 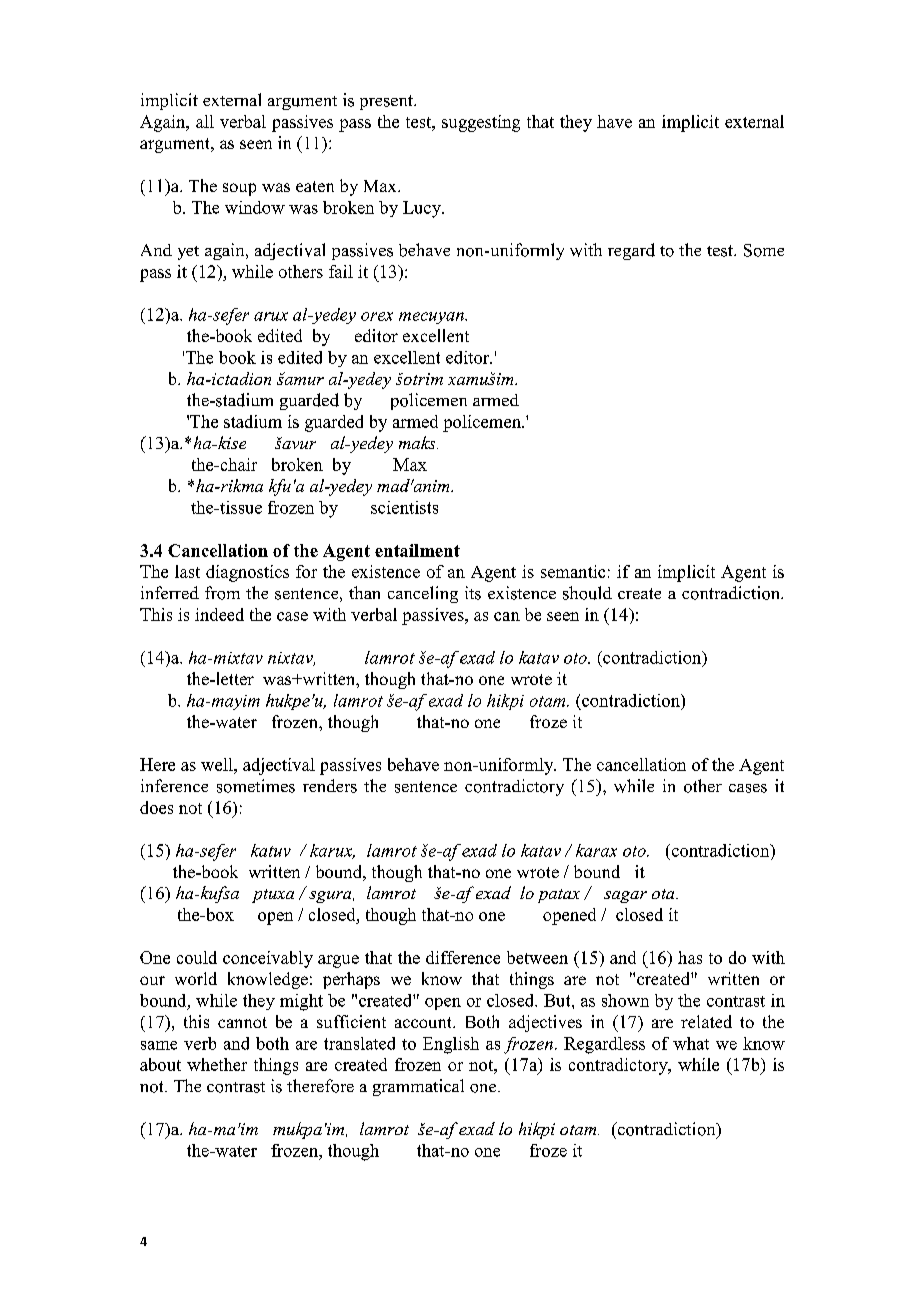 What do you see at coordinates (205, 121) in the screenshot?
I see `all` at bounding box center [205, 121].
